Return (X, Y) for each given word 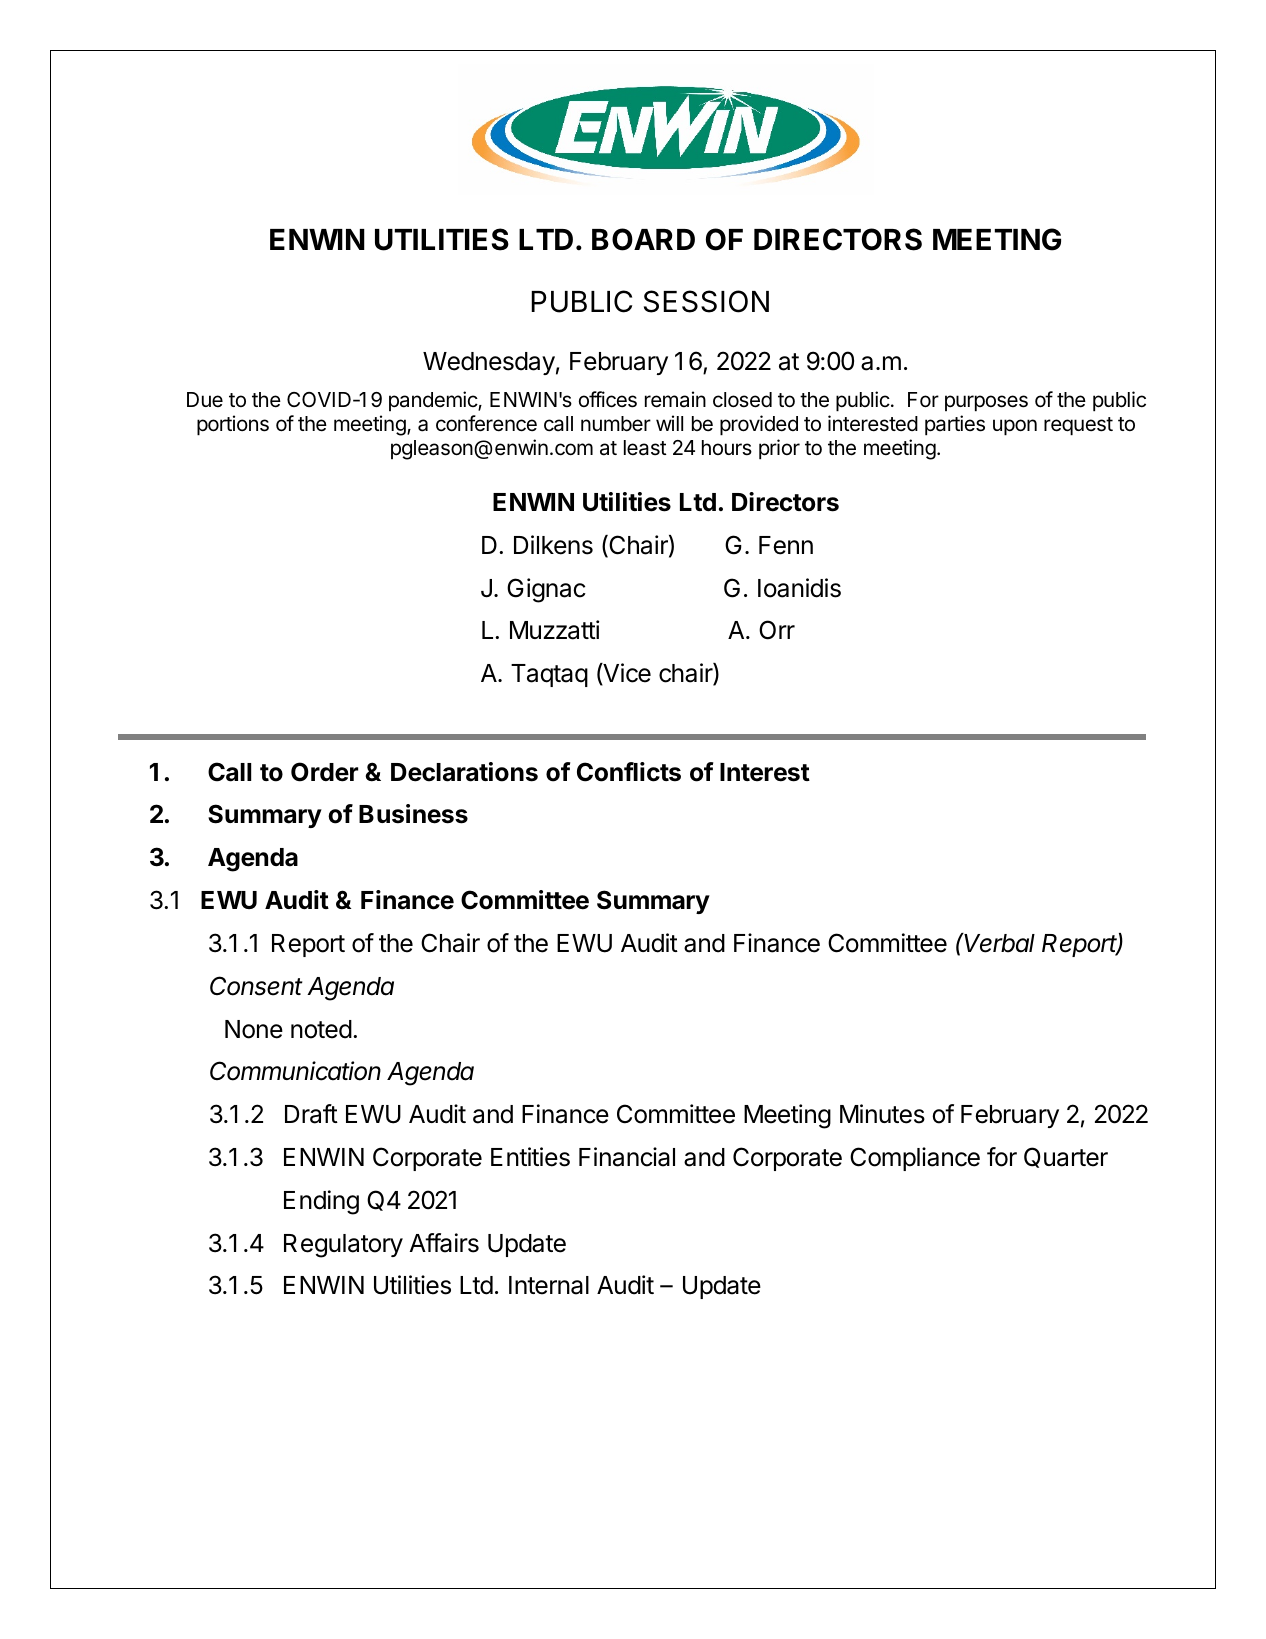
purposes (986, 403)
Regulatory (343, 1246)
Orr (777, 630)
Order (324, 772)
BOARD (643, 239)
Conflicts (629, 772)
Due (205, 399)
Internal (549, 1285)
